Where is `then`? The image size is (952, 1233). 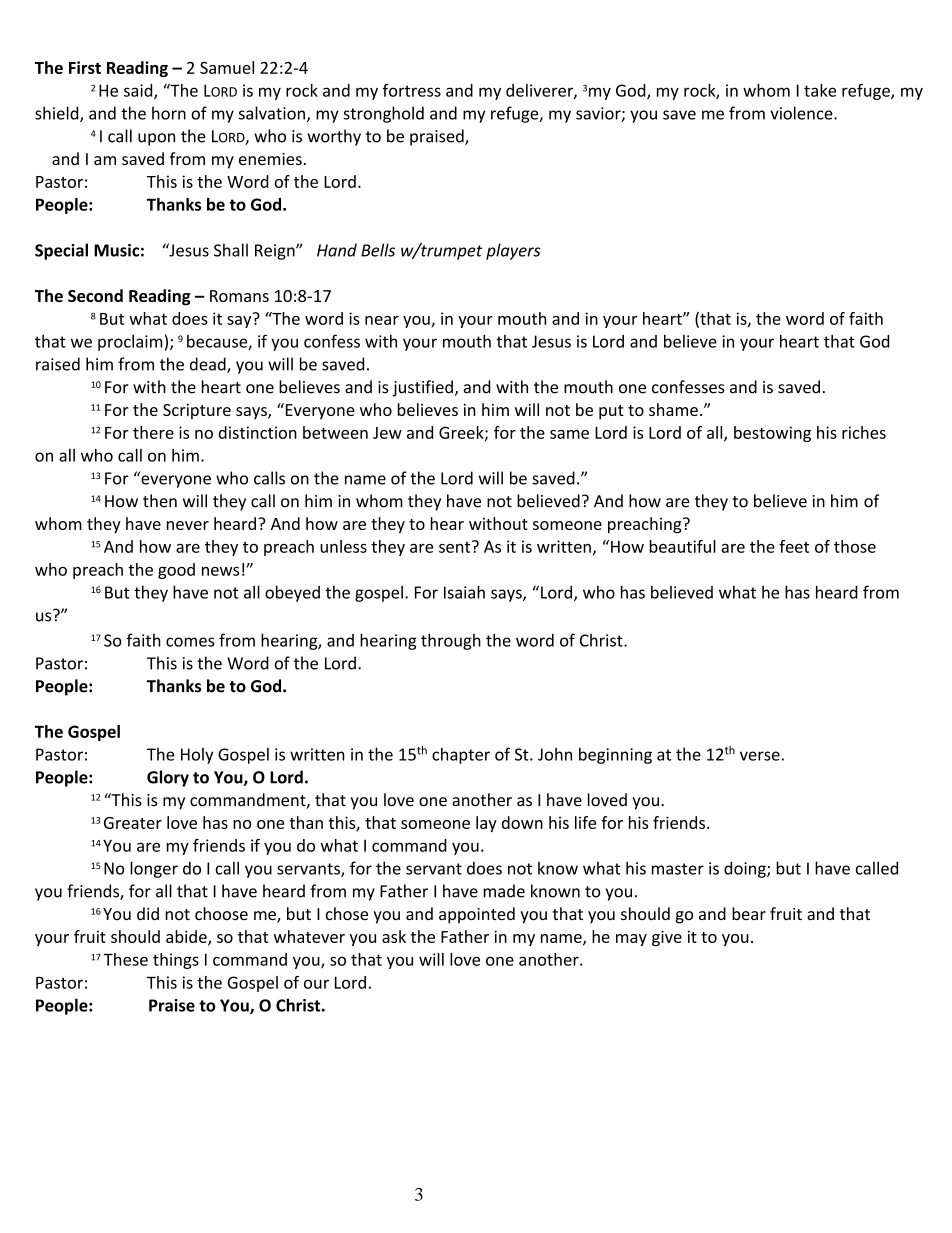 then is located at coordinates (160, 501).
